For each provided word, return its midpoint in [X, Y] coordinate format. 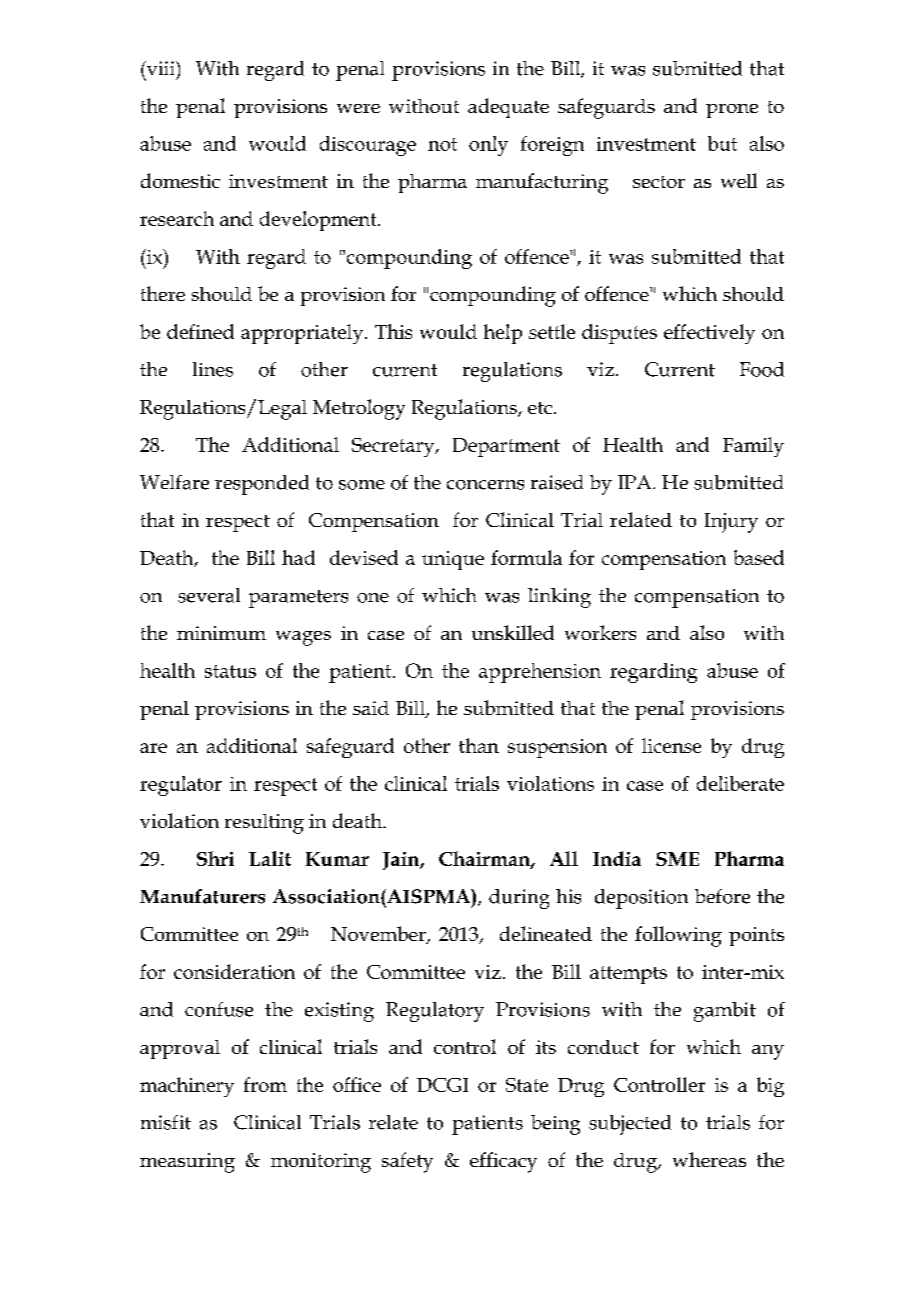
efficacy [503, 1162]
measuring [187, 1163]
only [488, 146]
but [722, 143]
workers [600, 632]
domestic [180, 180]
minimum [221, 633]
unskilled [513, 632]
